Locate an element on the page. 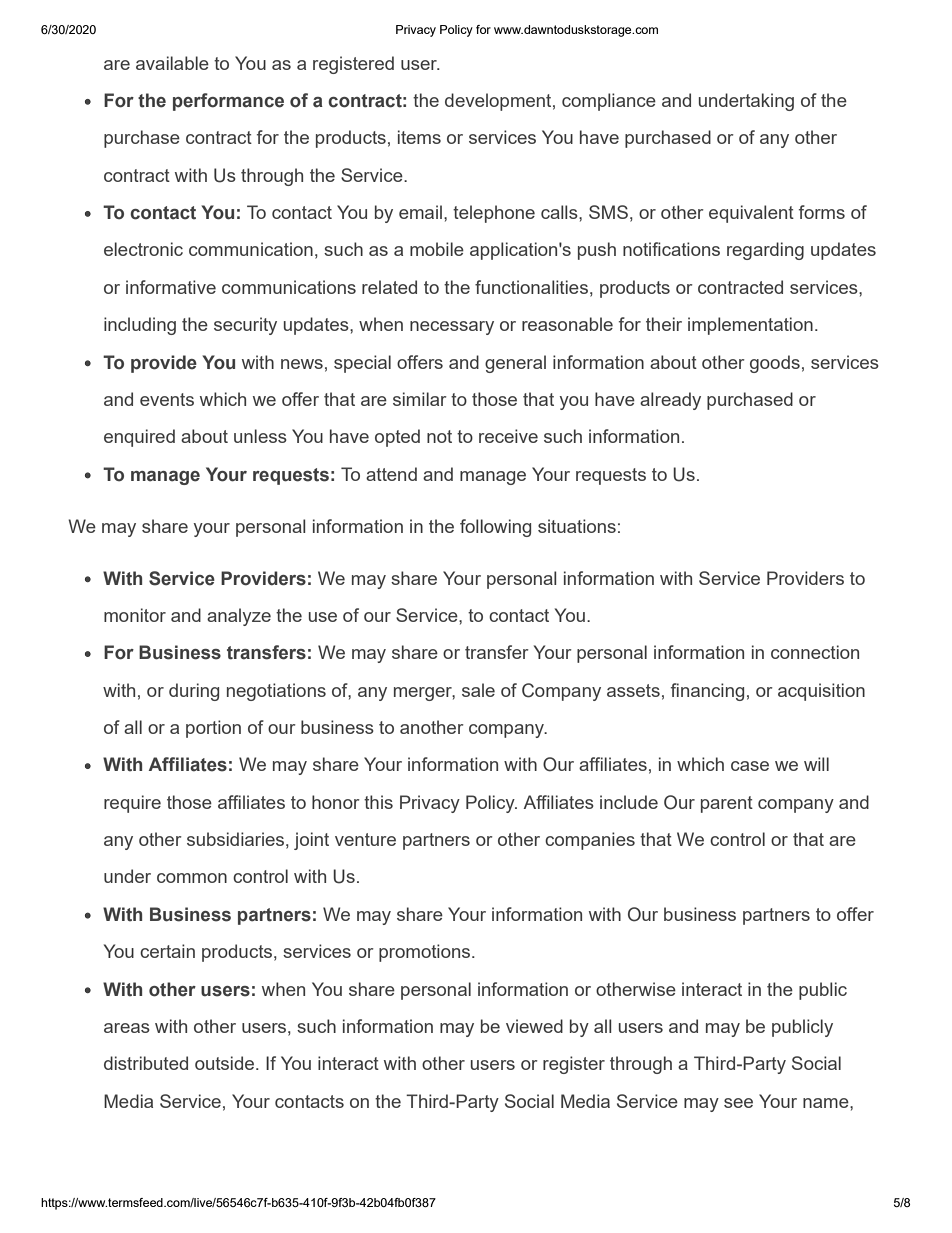 The width and height of the page is (952, 1233). viewed is located at coordinates (534, 1026).
